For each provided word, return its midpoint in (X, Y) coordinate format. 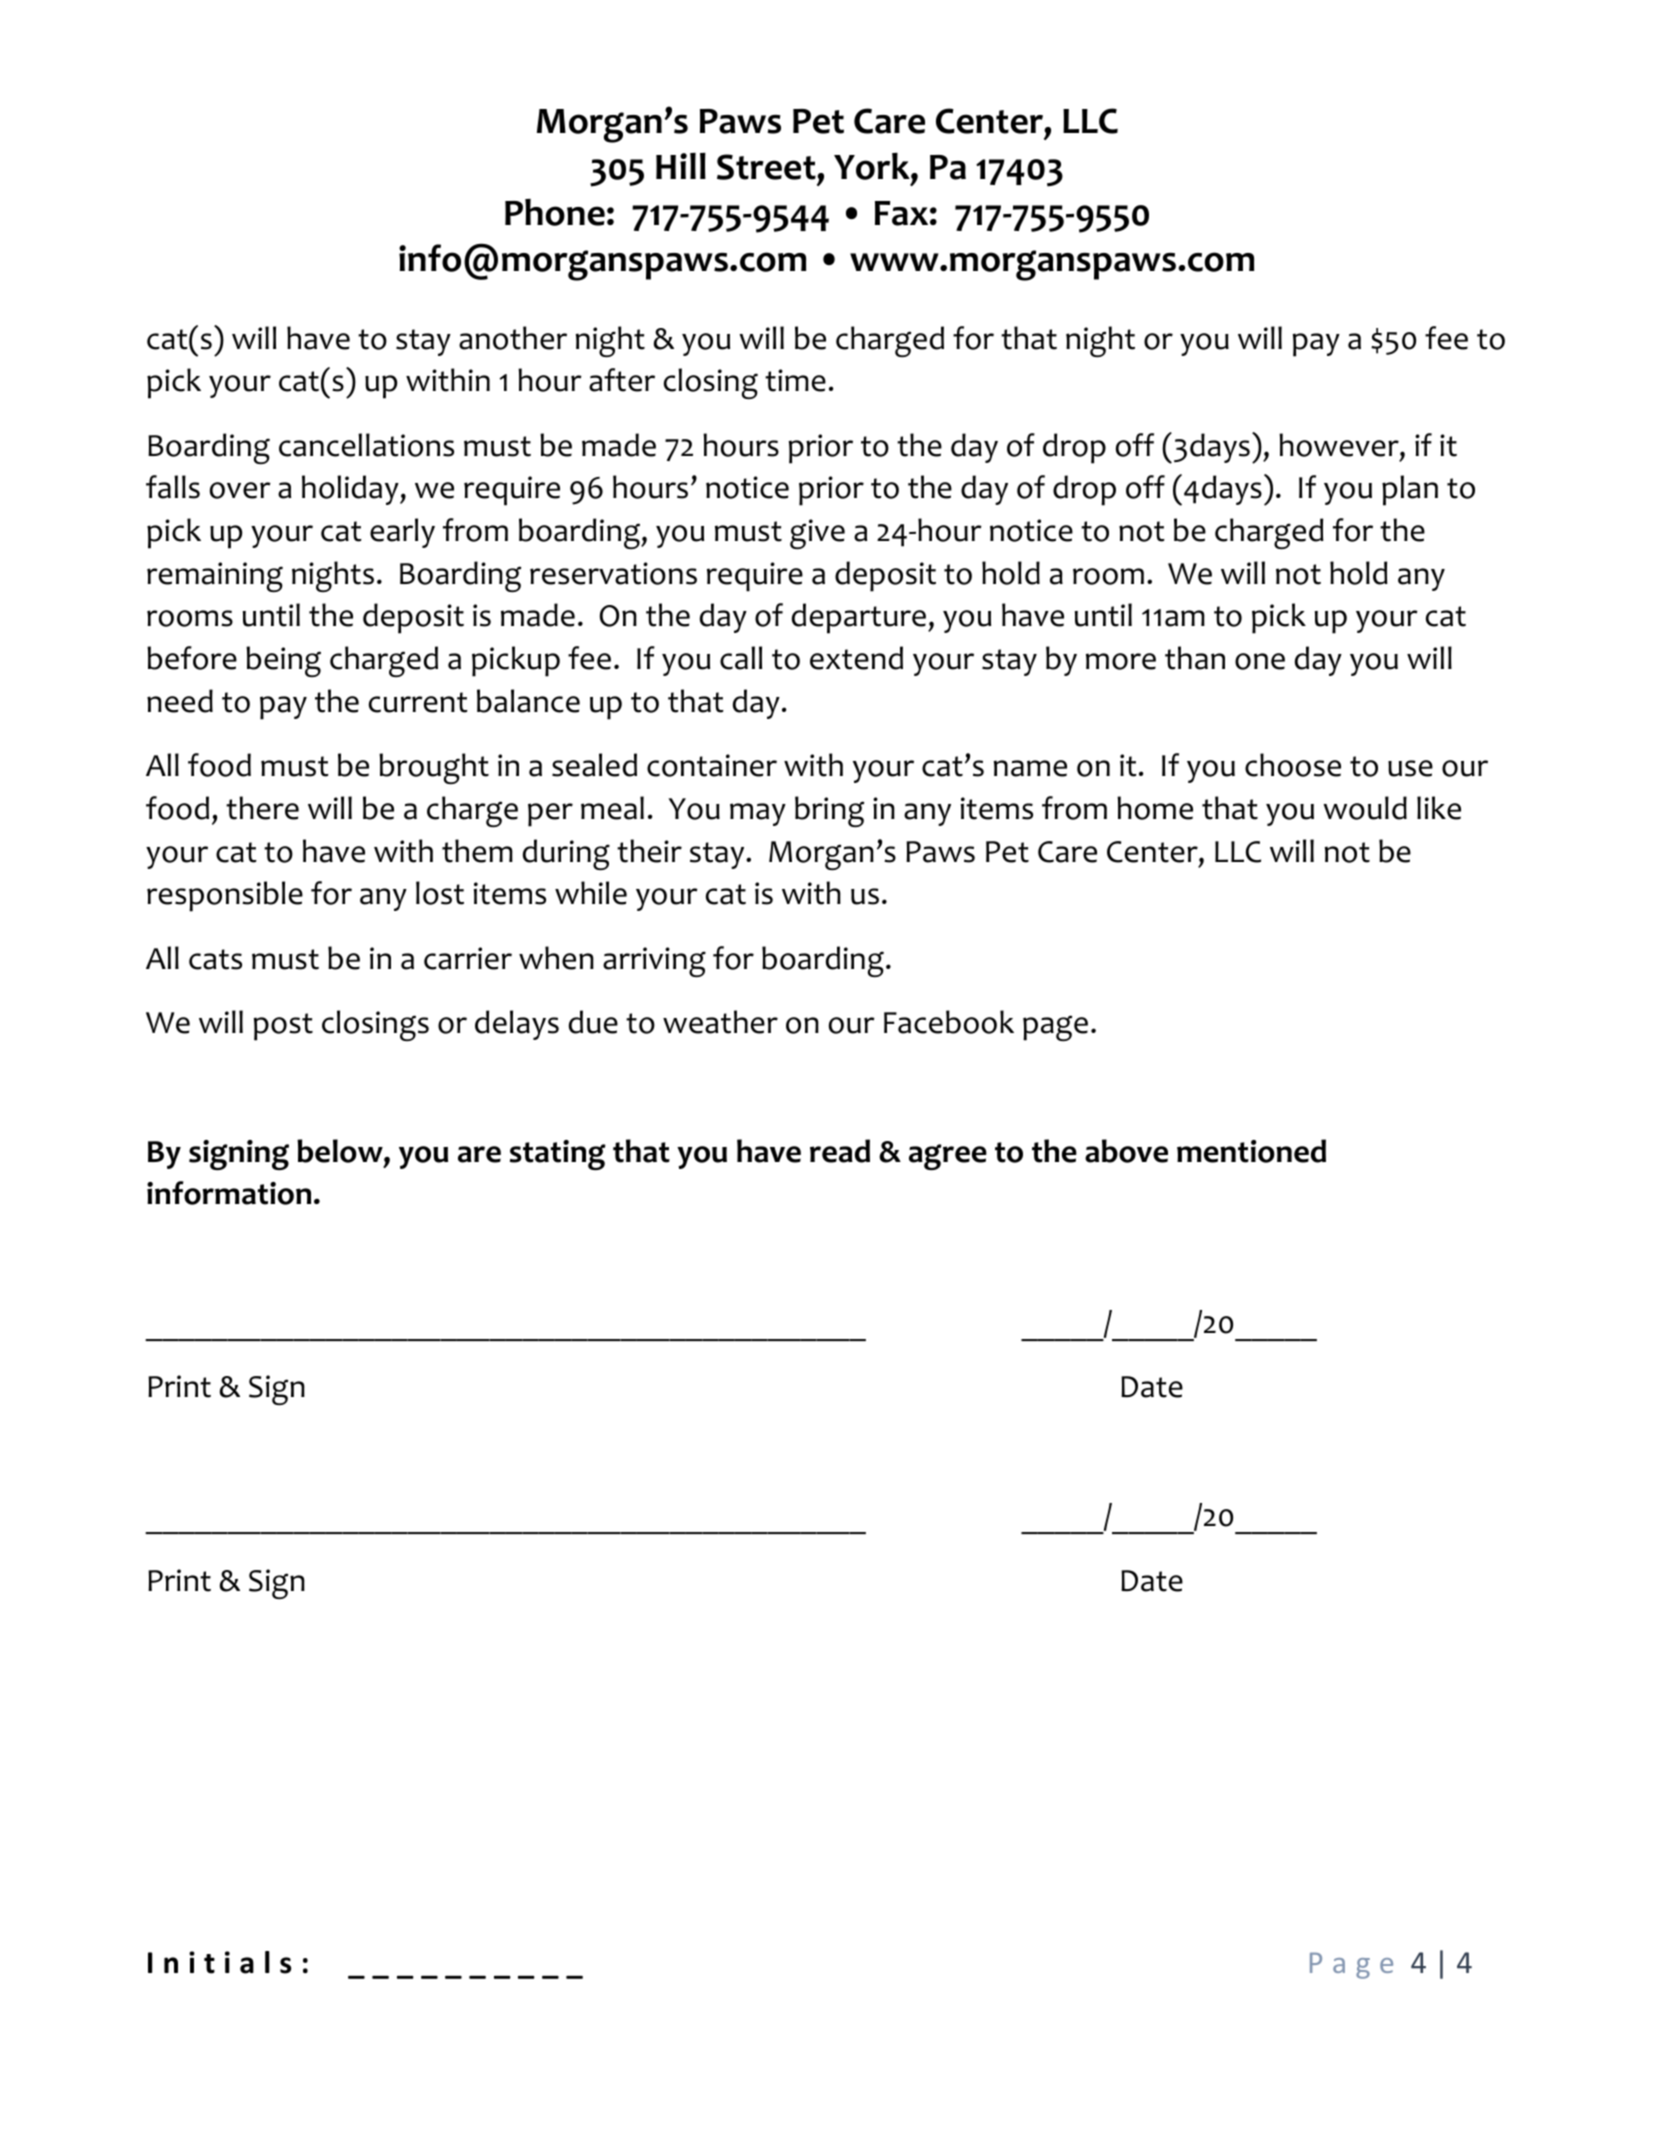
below (341, 1151)
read (840, 1151)
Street (767, 167)
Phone (555, 212)
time (795, 380)
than (1195, 658)
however (1340, 445)
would (1365, 808)
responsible (225, 896)
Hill (681, 166)
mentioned (1251, 1151)
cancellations (366, 445)
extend (856, 658)
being (283, 661)
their (649, 851)
